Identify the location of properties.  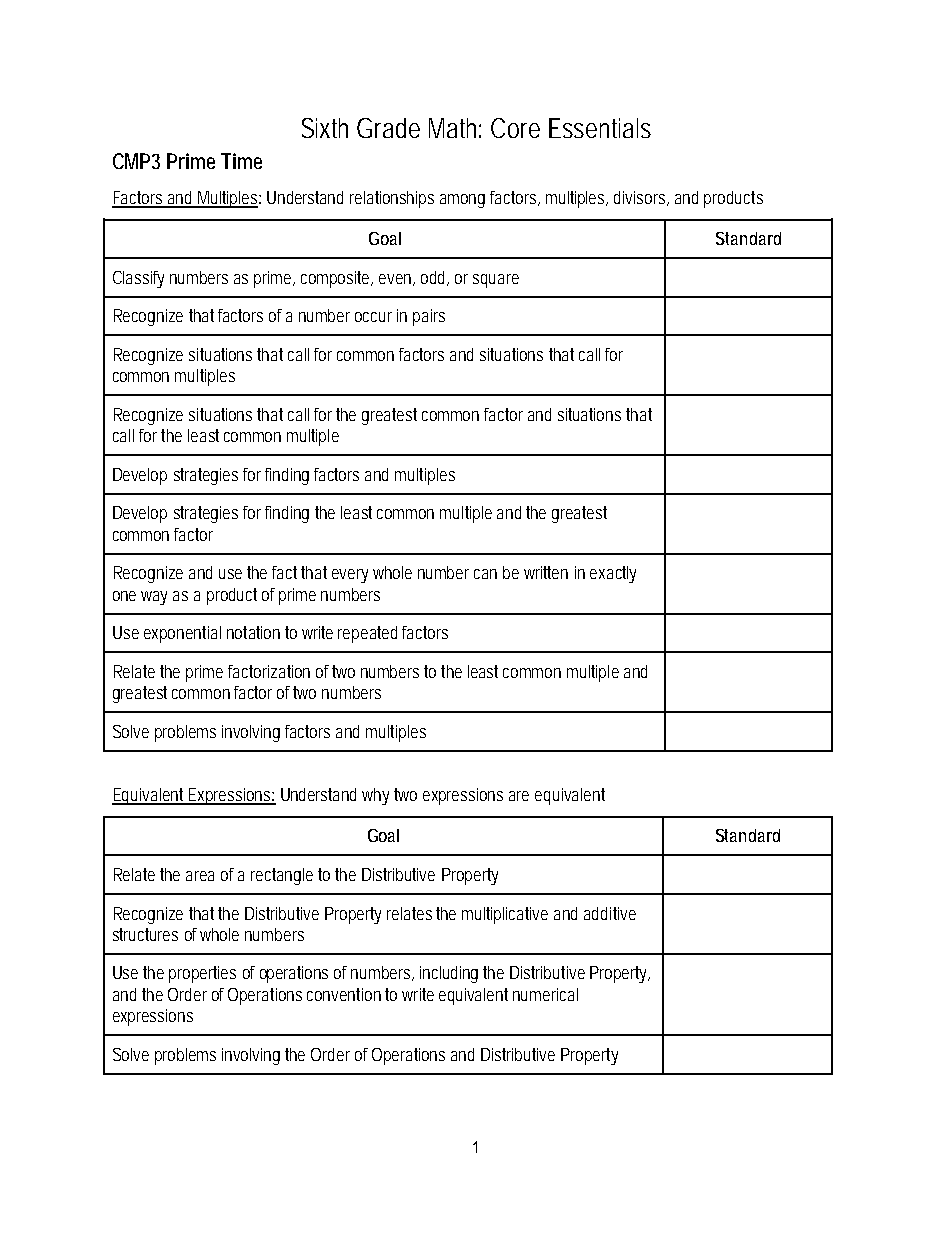
(202, 974).
